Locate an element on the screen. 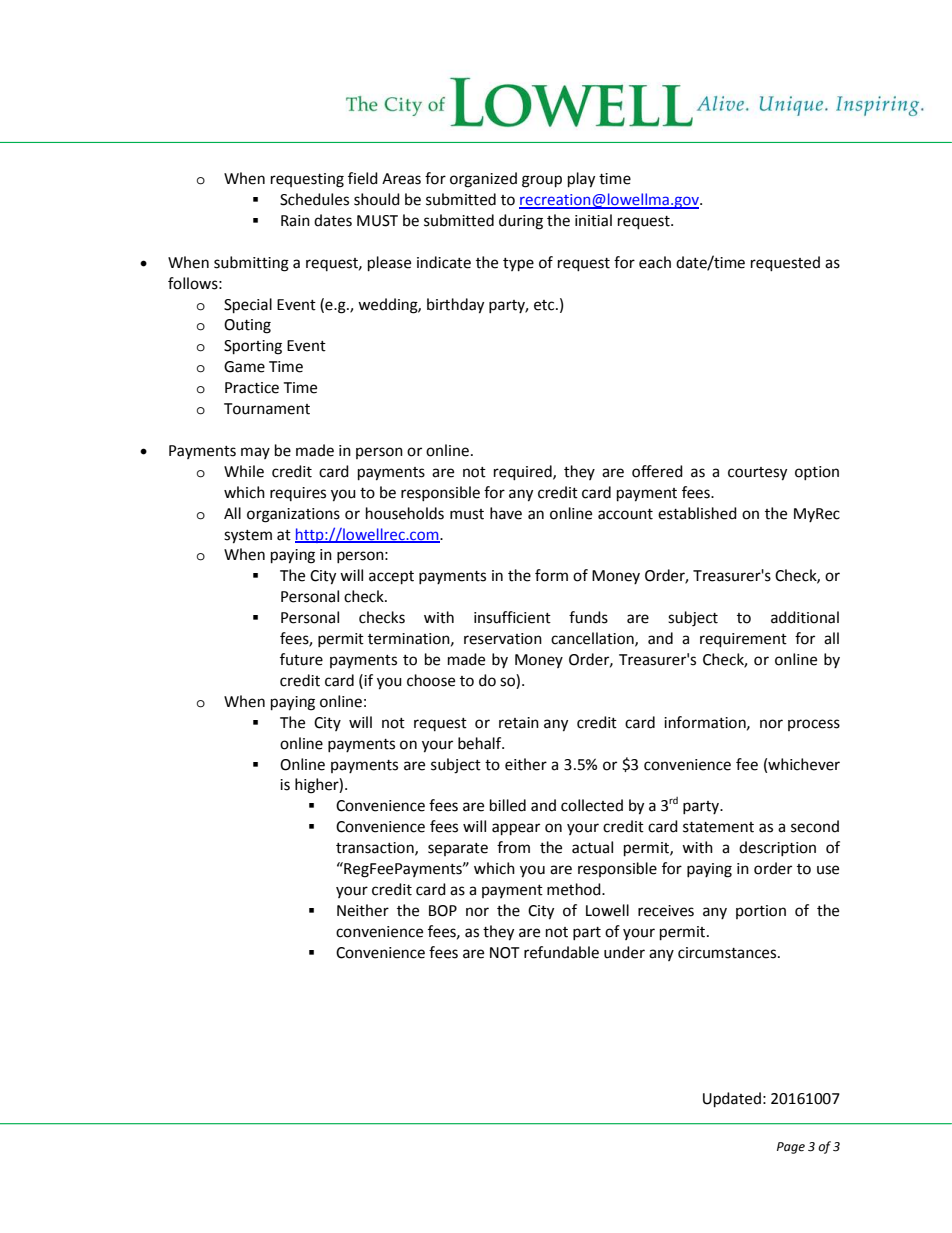 The width and height of the screenshot is (952, 1233). BOP is located at coordinates (443, 911).
